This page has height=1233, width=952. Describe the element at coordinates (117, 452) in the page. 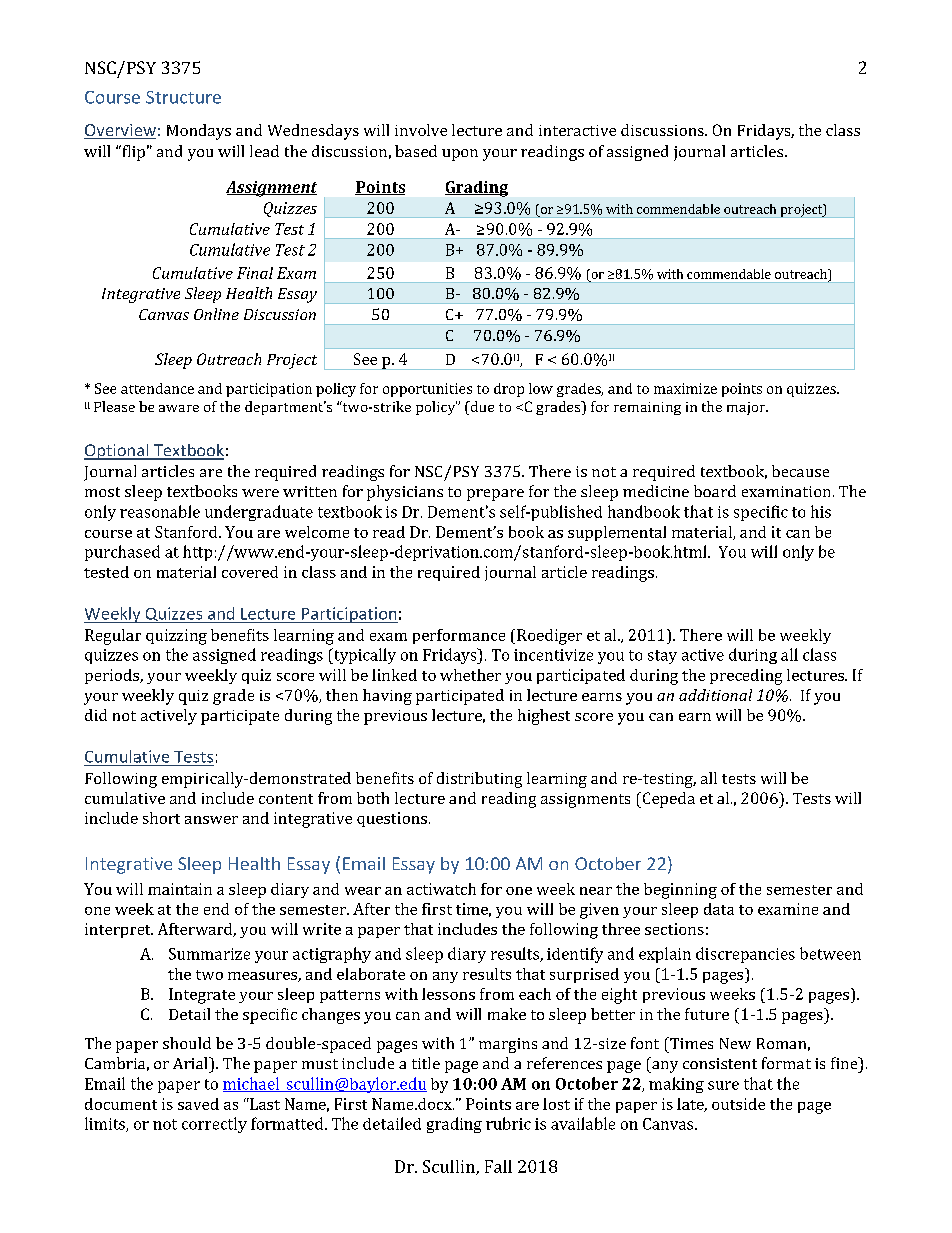

I see `Optional` at that location.
